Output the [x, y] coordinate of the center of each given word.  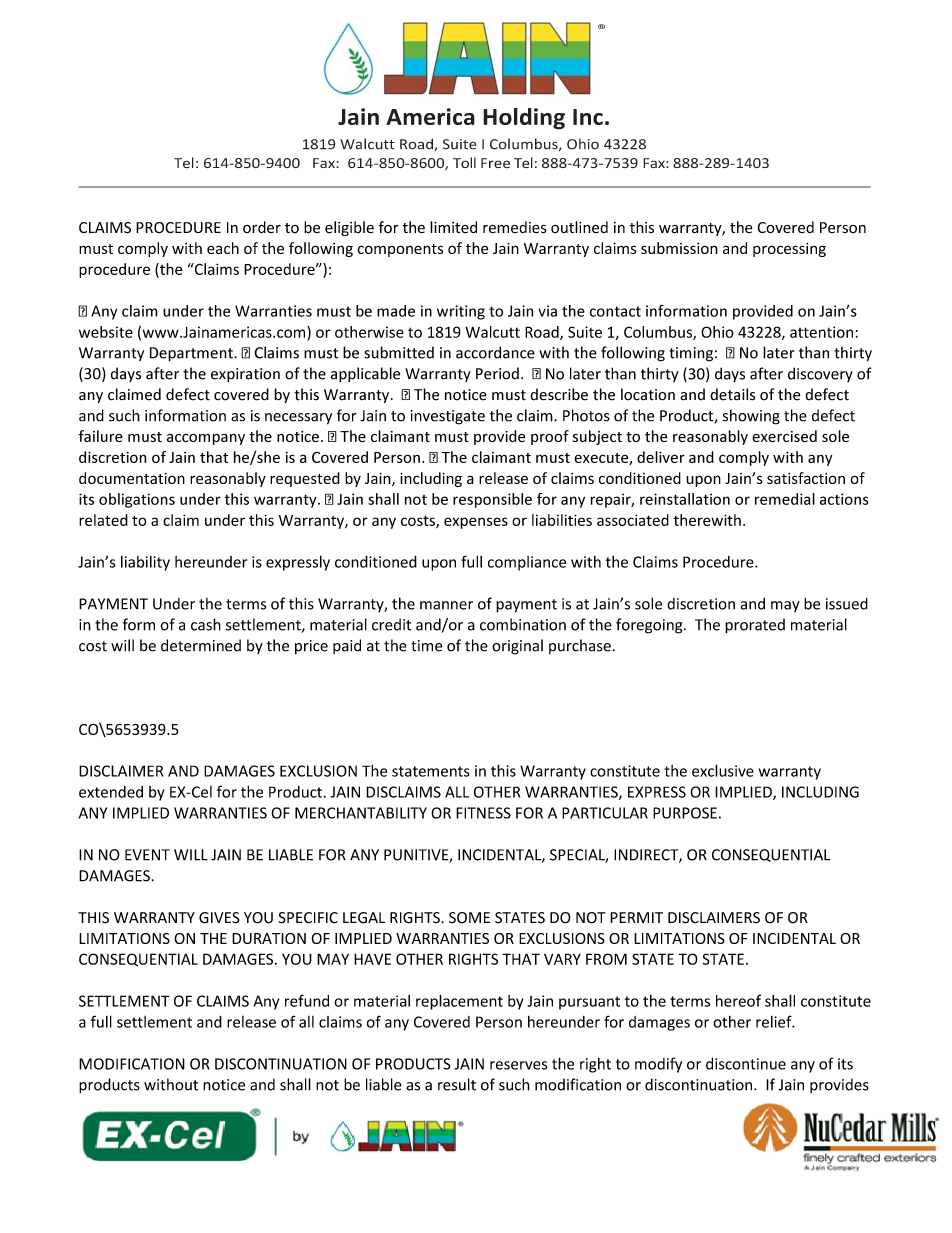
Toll [464, 162]
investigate [448, 417]
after [766, 373]
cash [206, 624]
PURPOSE [685, 813]
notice [224, 1085]
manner [446, 605]
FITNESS [483, 813]
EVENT [147, 855]
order [262, 227]
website [106, 332]
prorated [755, 626]
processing [789, 250]
